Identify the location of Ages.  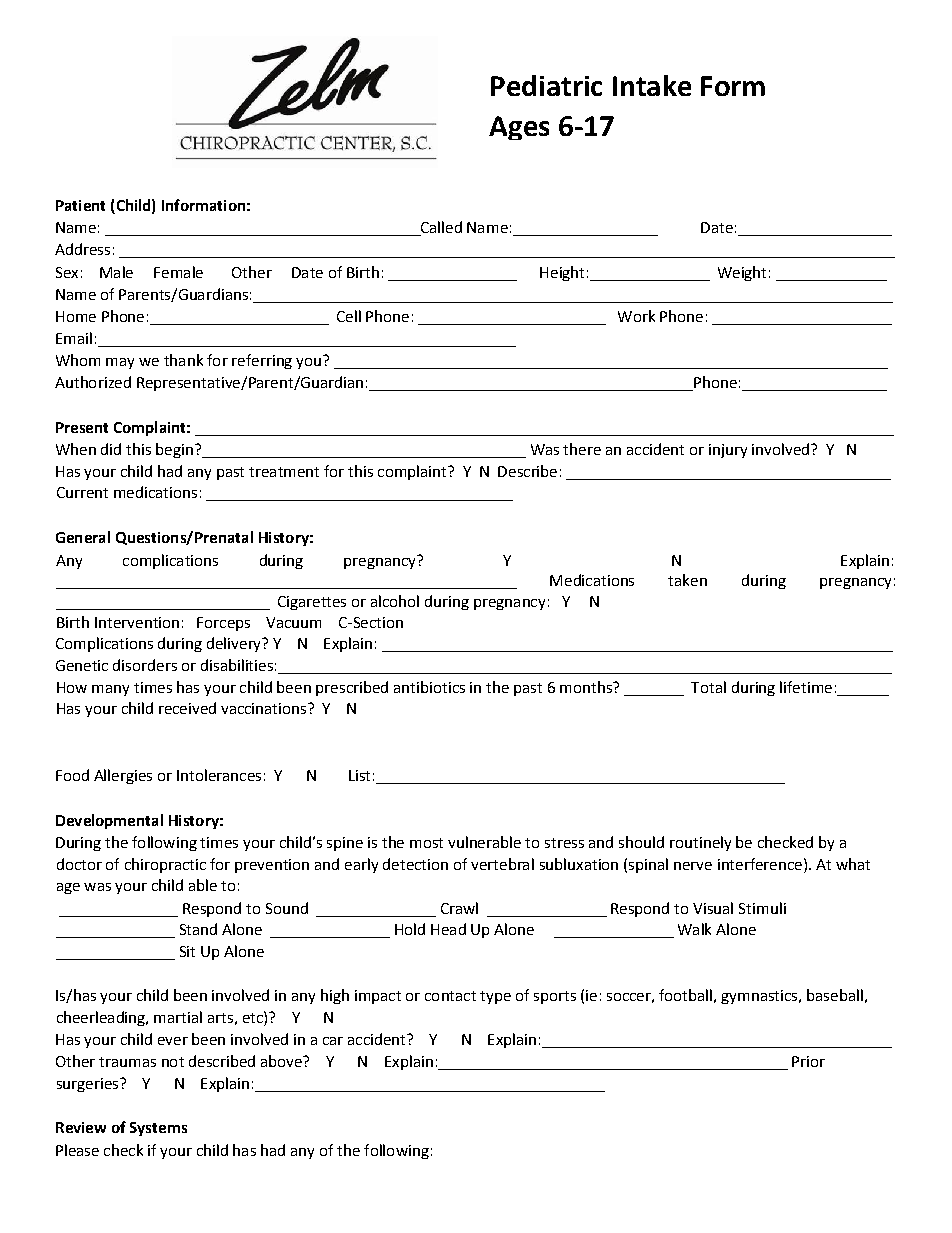
(519, 128).
